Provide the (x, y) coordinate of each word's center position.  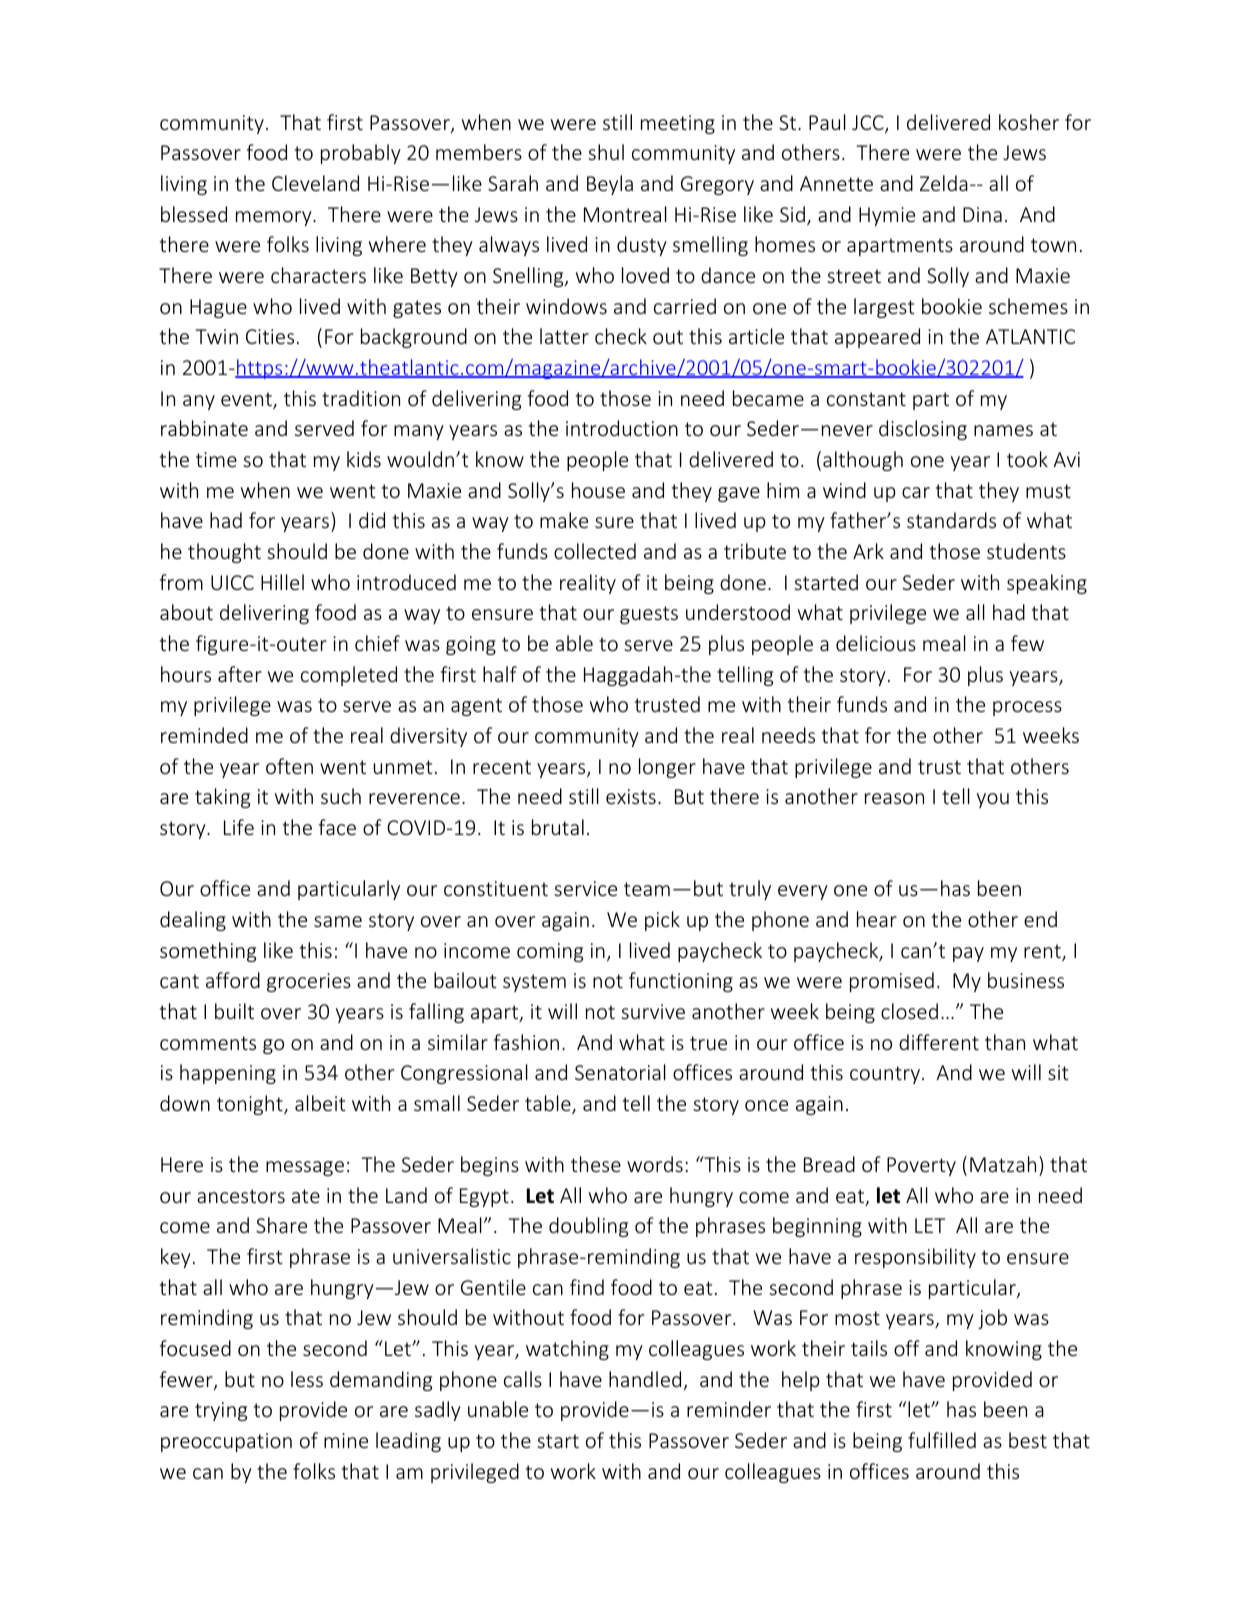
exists (631, 796)
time (216, 459)
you (993, 800)
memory (275, 218)
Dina (982, 214)
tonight (251, 1105)
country (885, 1075)
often (289, 766)
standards (951, 520)
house (598, 490)
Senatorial (620, 1072)
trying (221, 1411)
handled (645, 1379)
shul (606, 152)
